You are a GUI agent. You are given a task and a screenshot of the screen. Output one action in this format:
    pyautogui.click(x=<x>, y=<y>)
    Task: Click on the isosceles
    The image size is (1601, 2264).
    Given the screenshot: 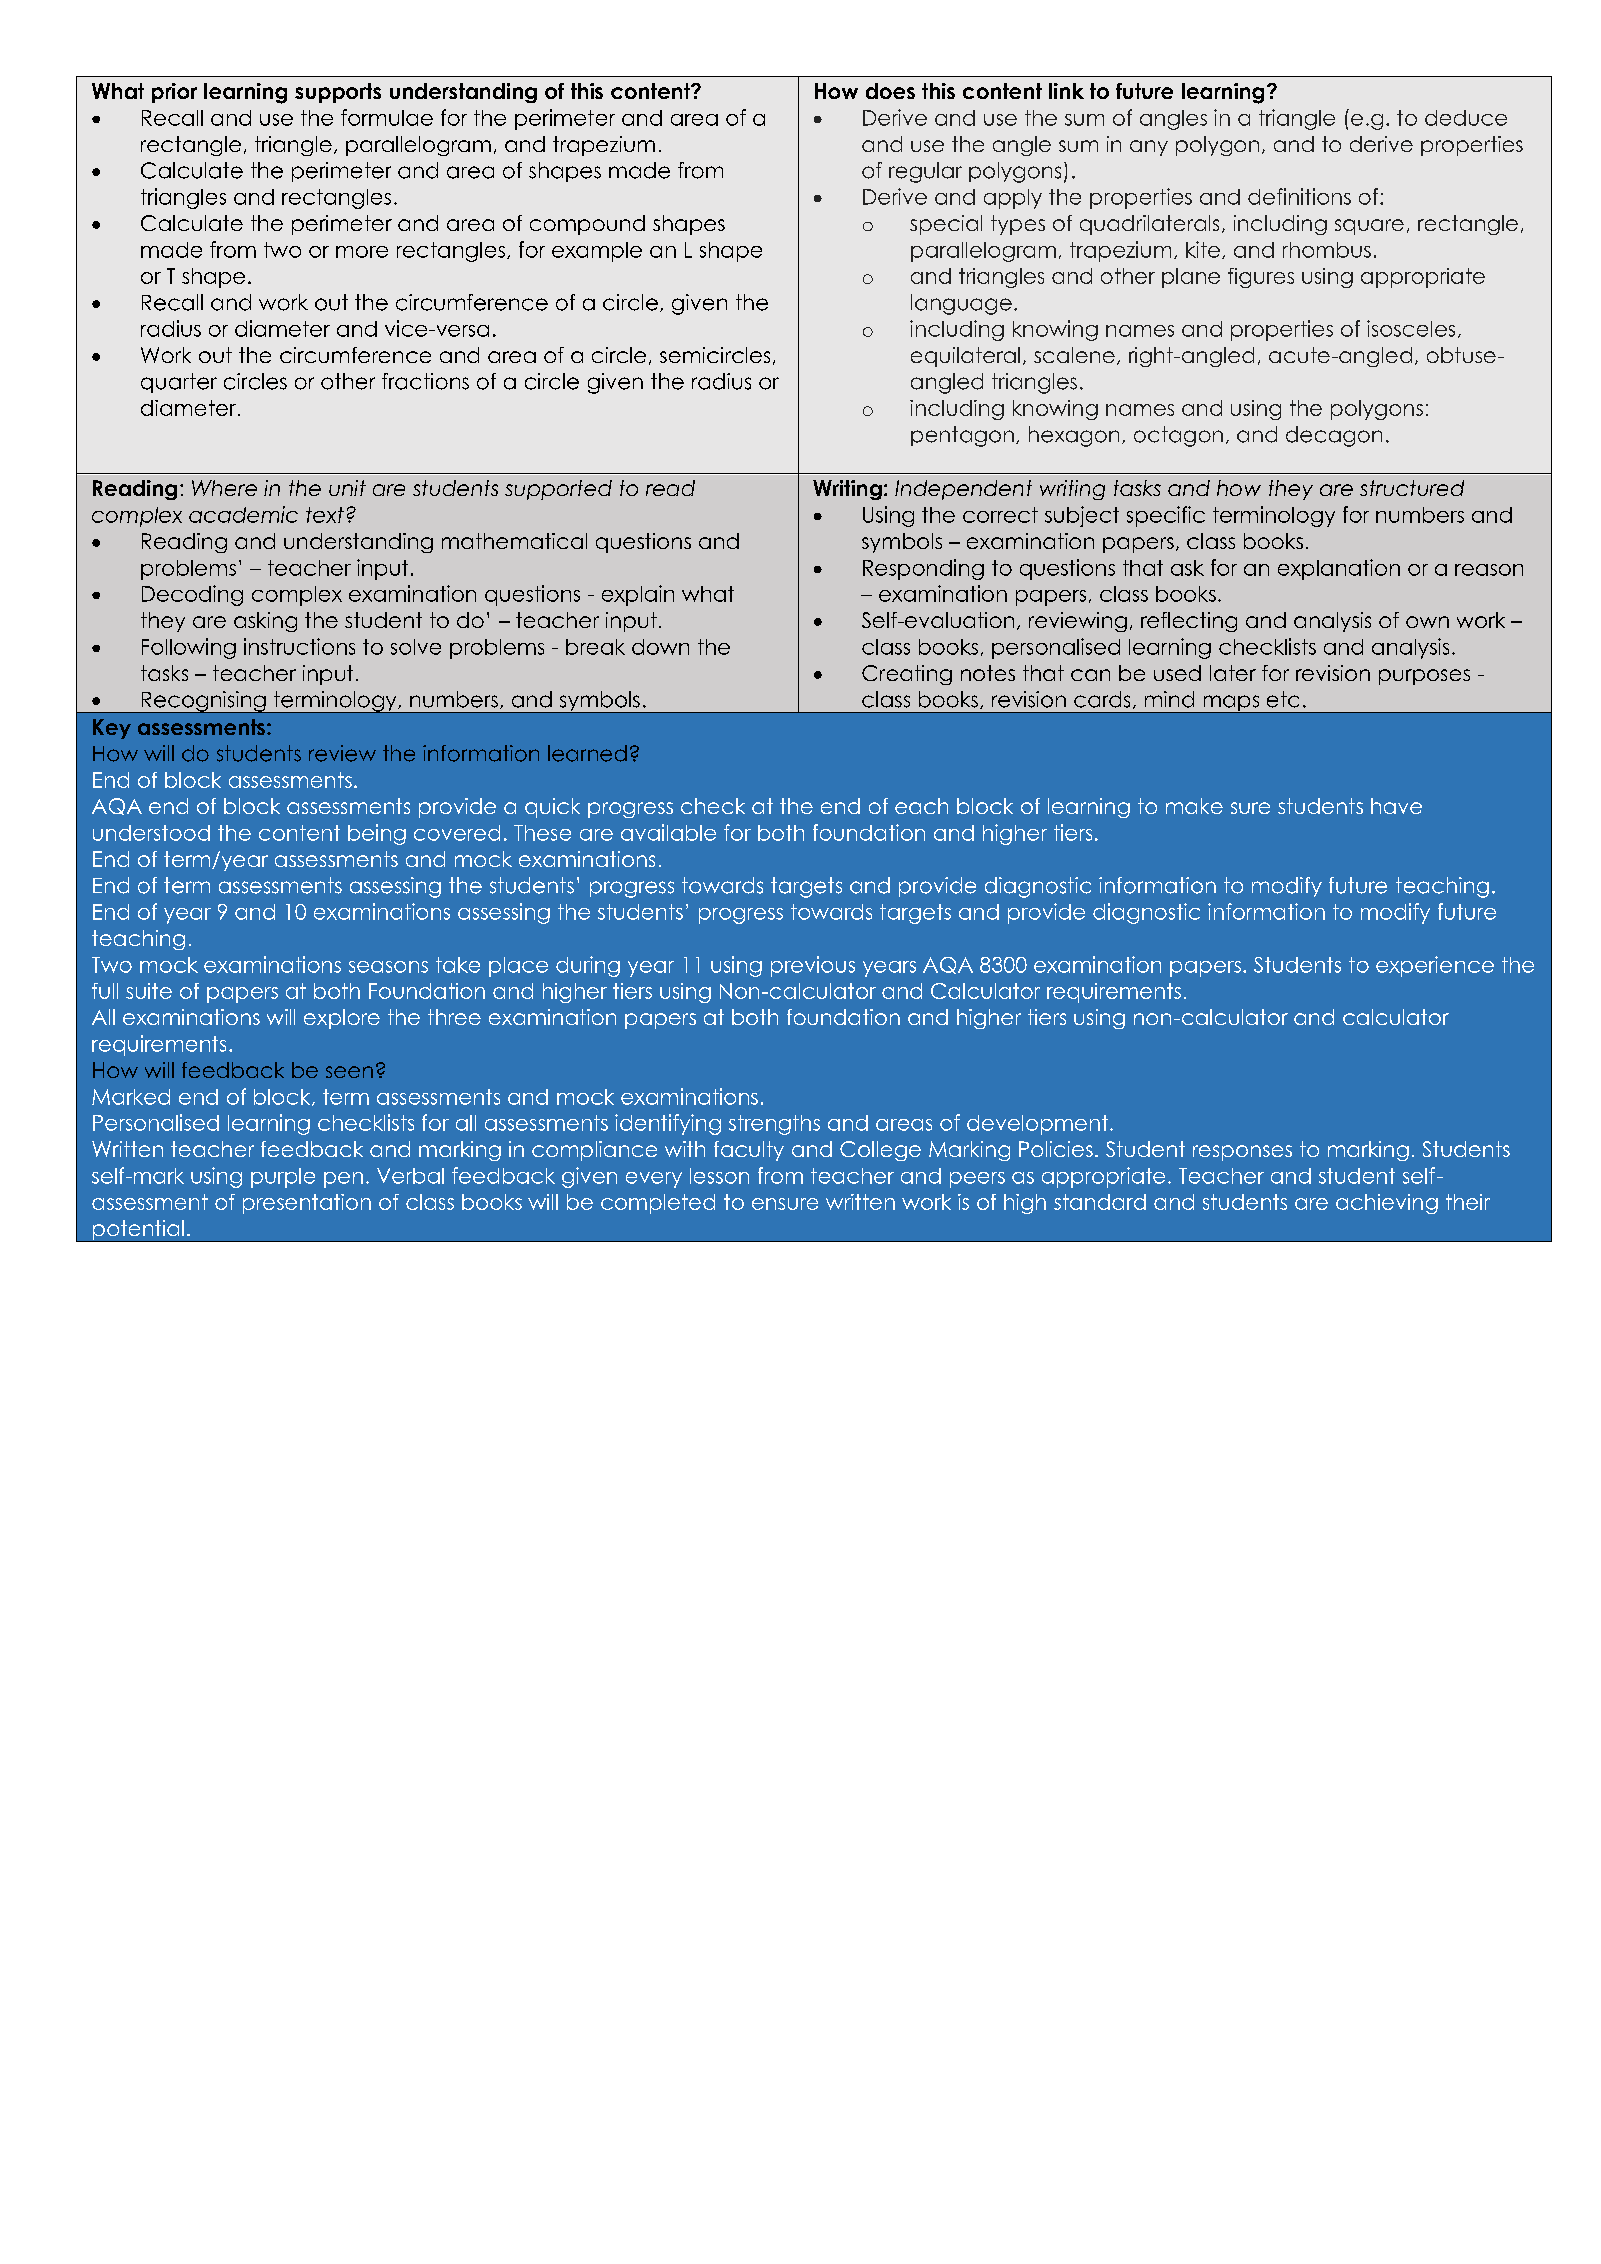 What is the action you would take?
    pyautogui.click(x=1411, y=328)
